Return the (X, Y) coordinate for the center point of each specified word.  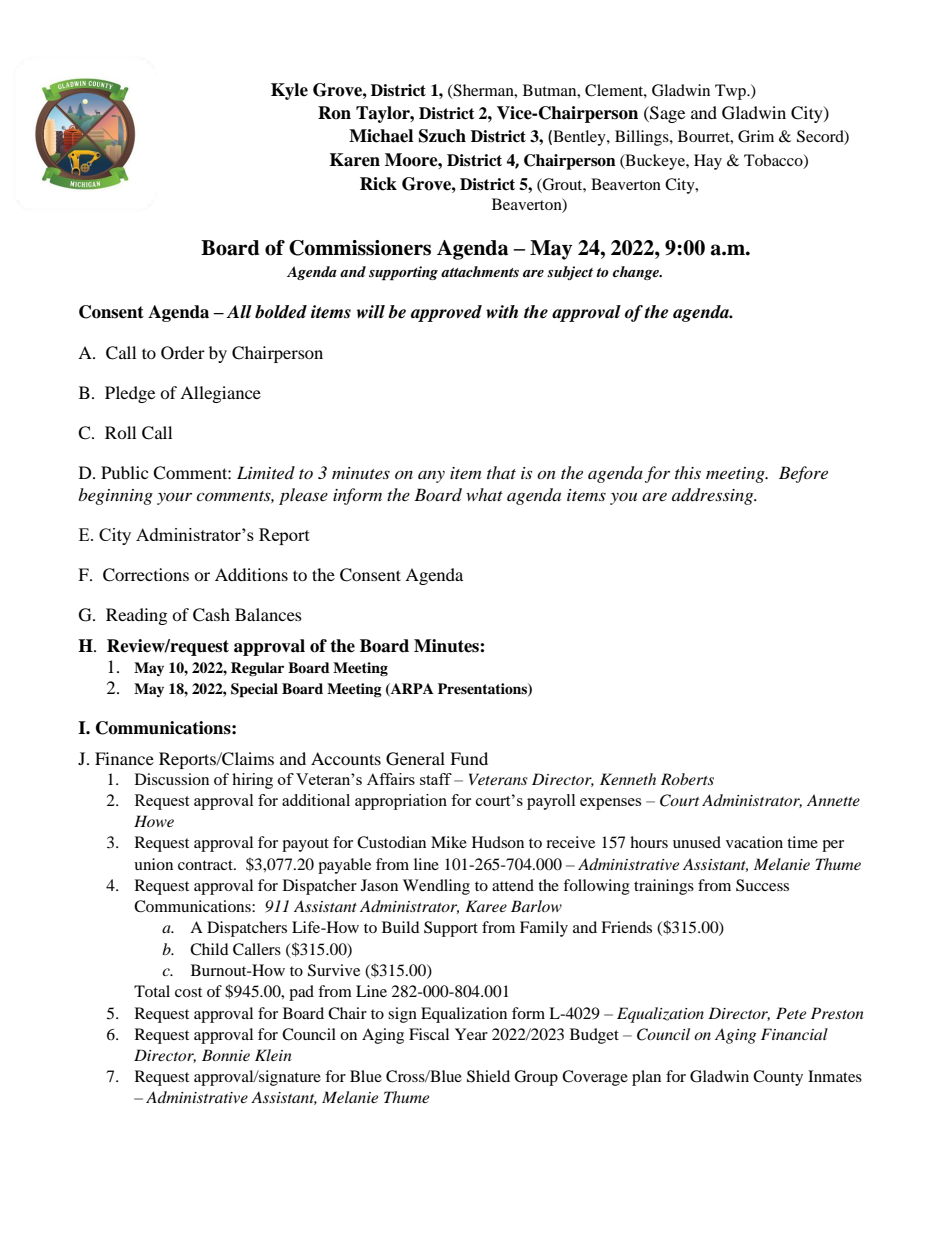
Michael (381, 136)
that (501, 472)
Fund (469, 758)
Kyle (289, 91)
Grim (756, 136)
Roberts (687, 779)
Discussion (172, 779)
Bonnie (226, 1055)
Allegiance (220, 394)
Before (803, 474)
